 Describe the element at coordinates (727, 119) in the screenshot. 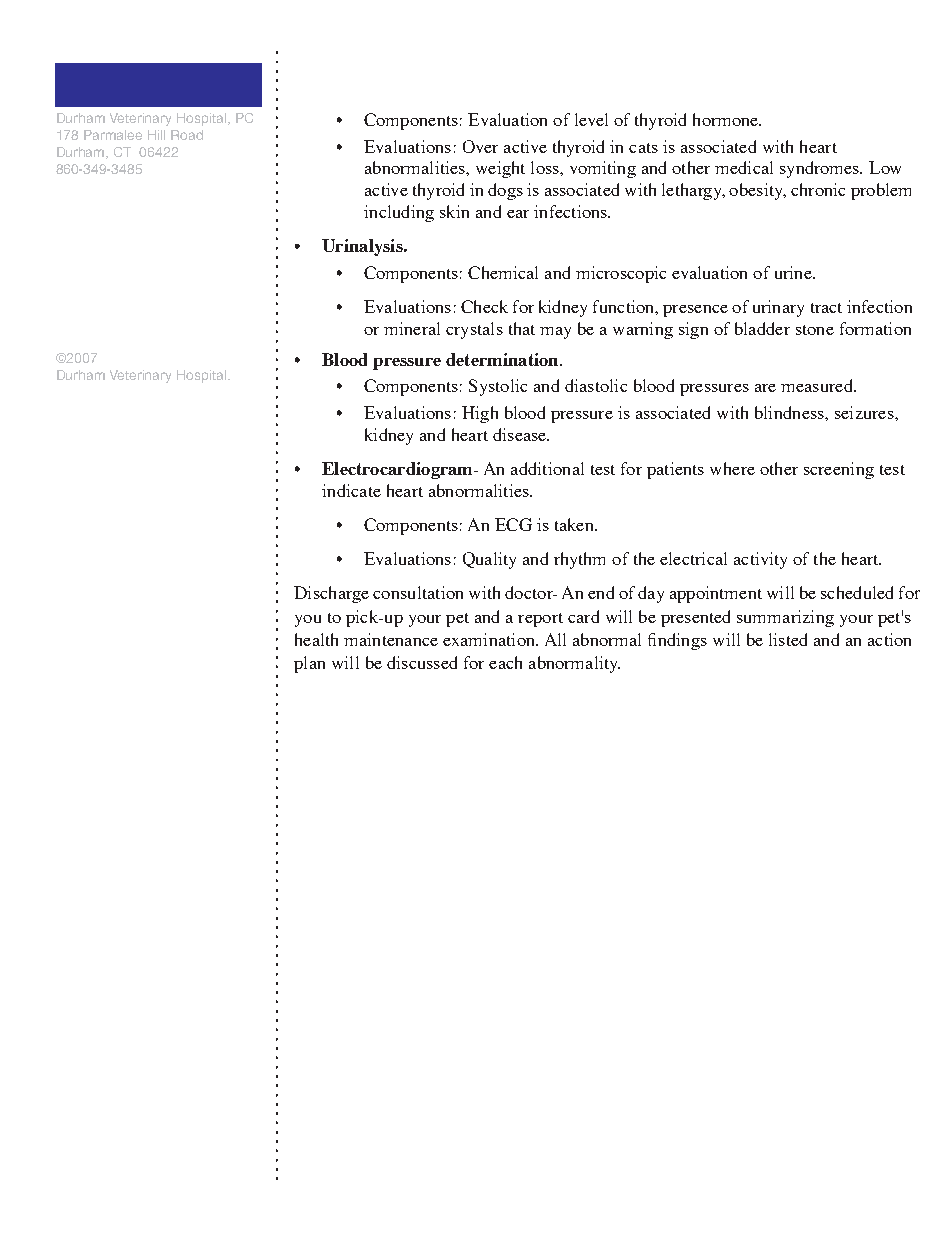

I see `hormone` at that location.
